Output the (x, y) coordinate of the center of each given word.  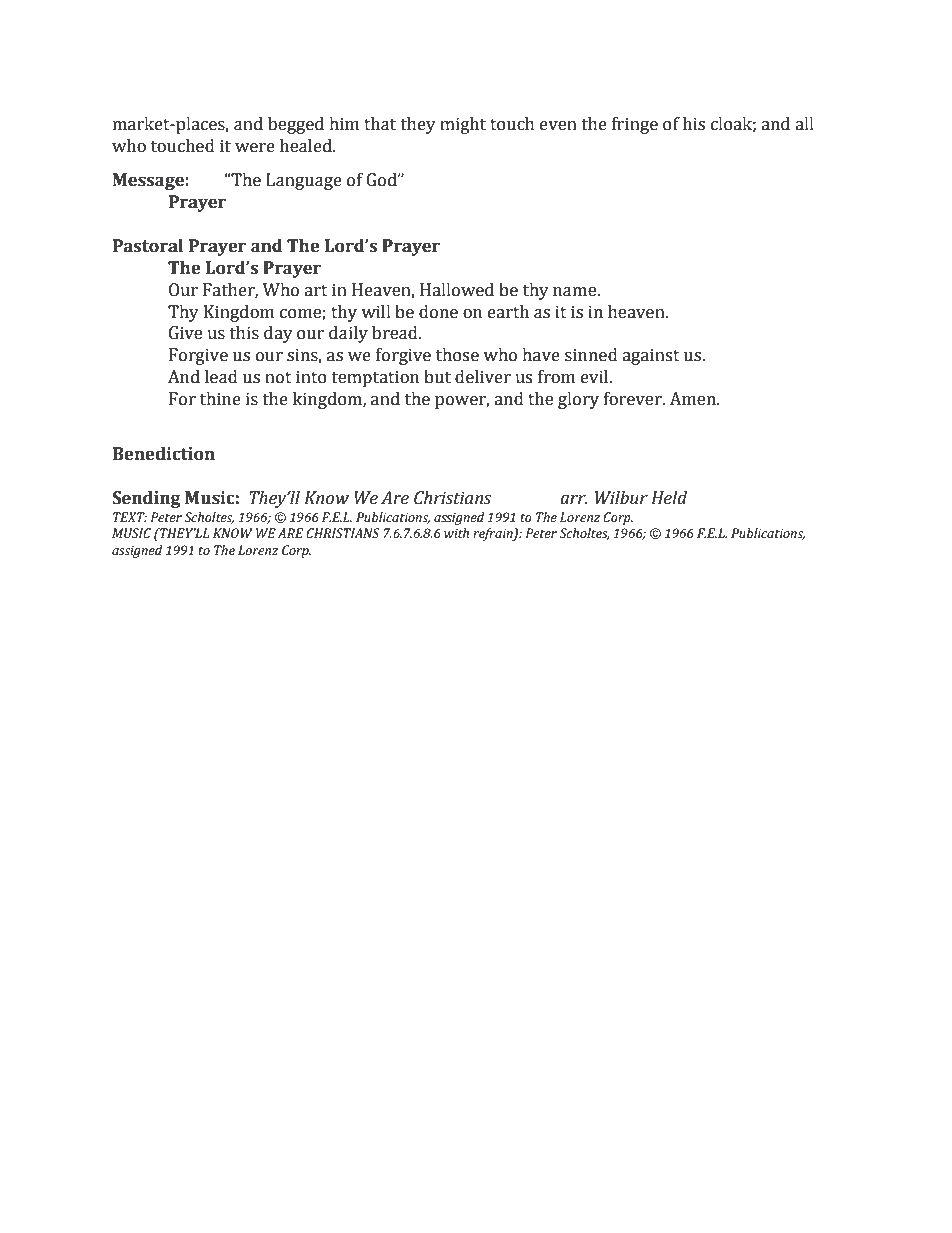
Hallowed (457, 290)
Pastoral (148, 246)
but (437, 377)
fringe (635, 125)
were (255, 148)
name (576, 292)
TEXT (130, 517)
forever (634, 399)
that (380, 124)
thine (220, 399)
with (456, 533)
